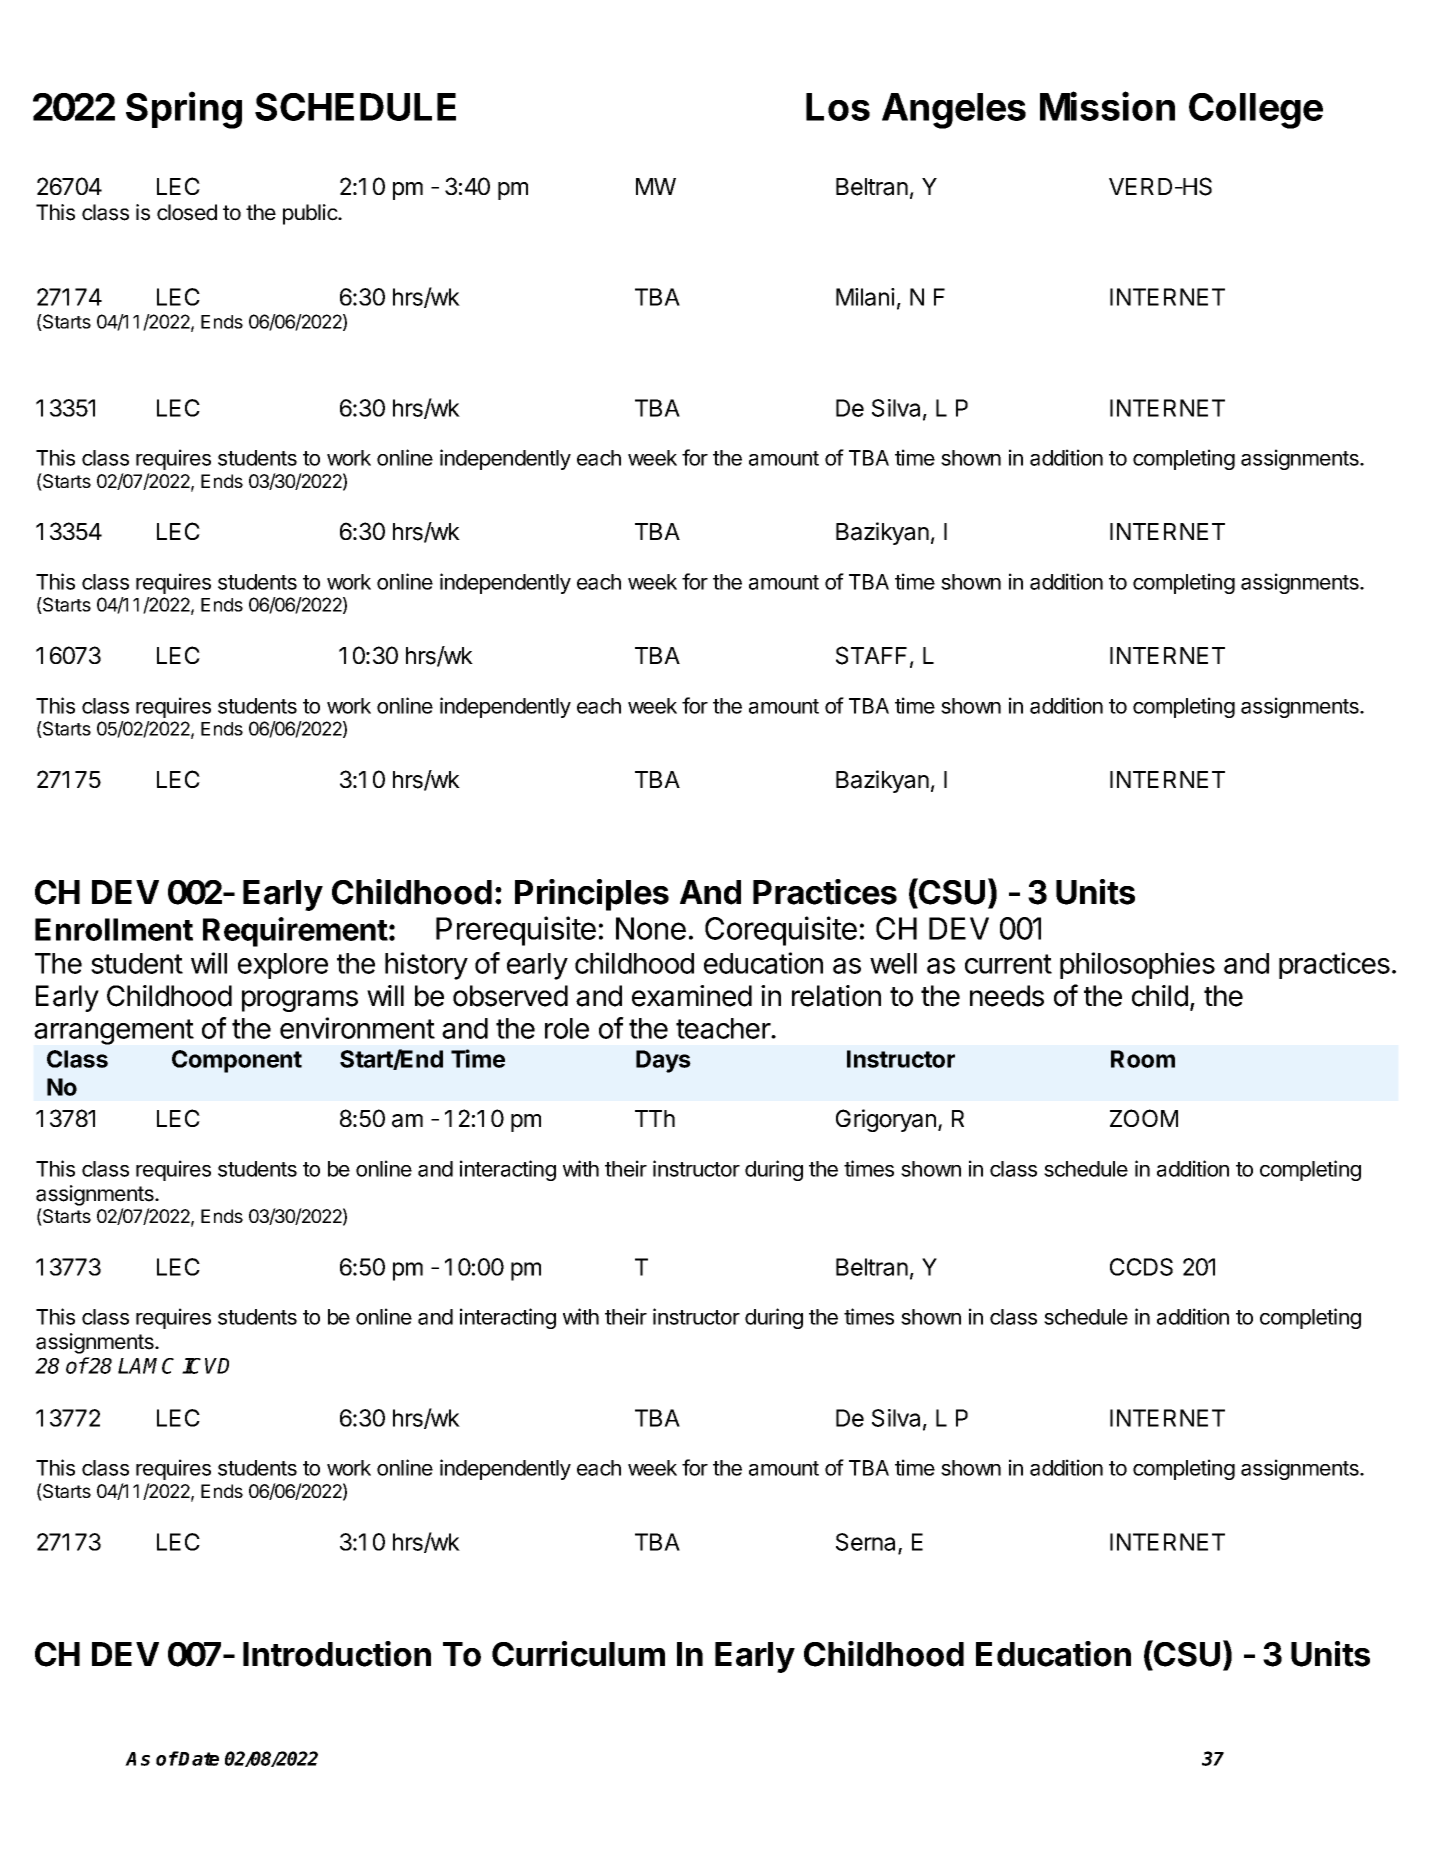 This screenshot has width=1434, height=1856. What do you see at coordinates (295, 932) in the screenshot?
I see `Requirement` at bounding box center [295, 932].
